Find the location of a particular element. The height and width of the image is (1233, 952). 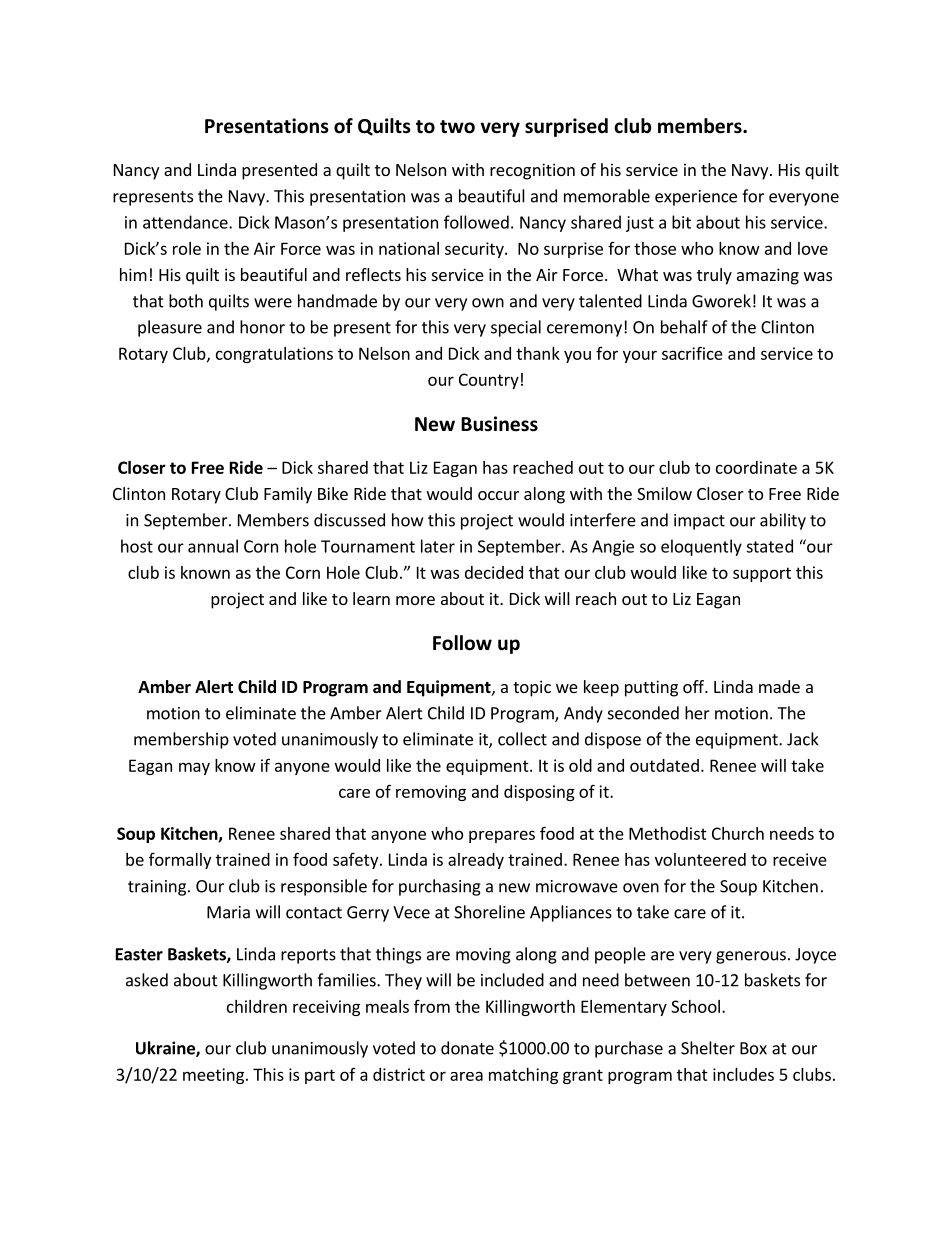

support is located at coordinates (762, 574).
